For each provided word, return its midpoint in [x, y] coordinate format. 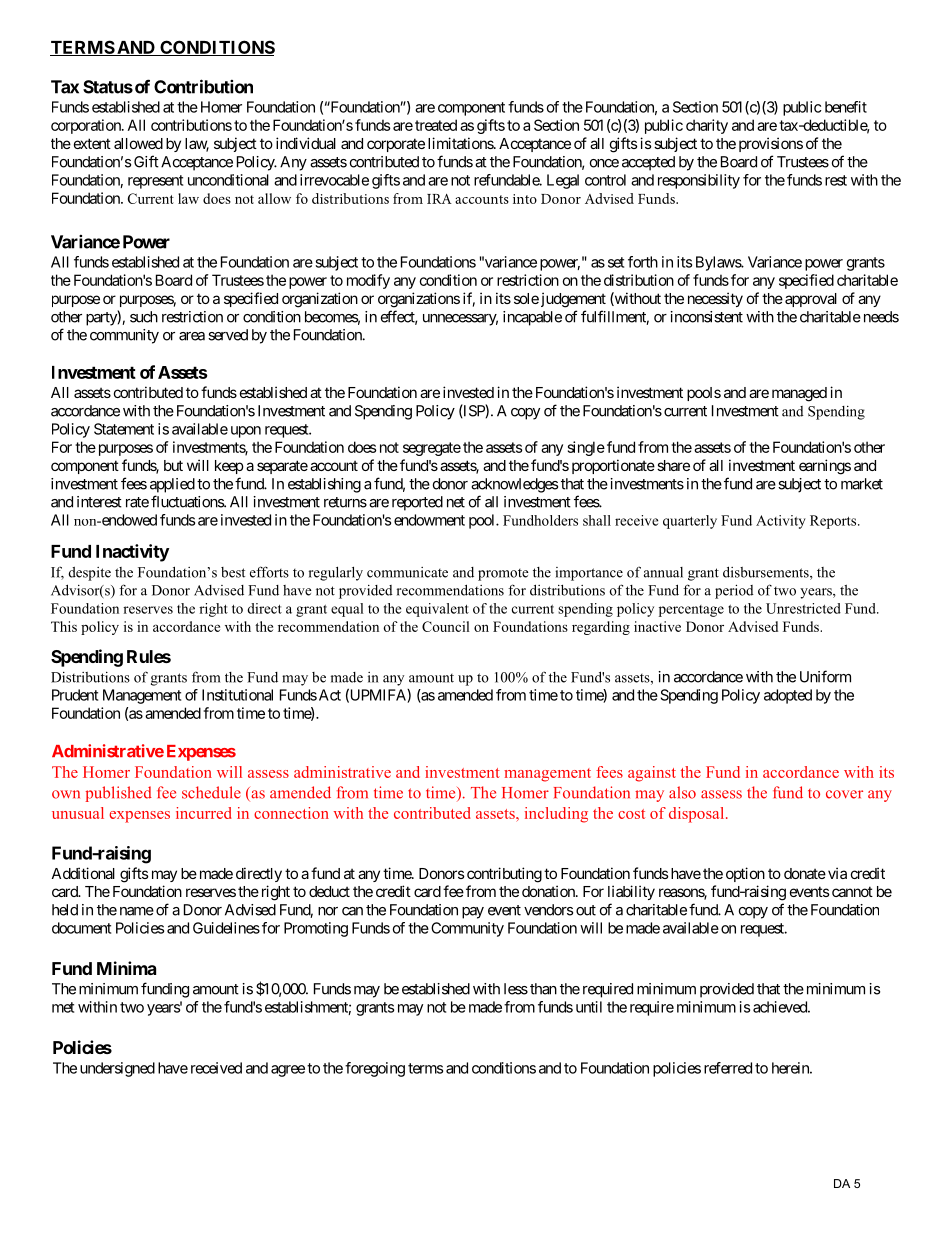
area [192, 336]
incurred [204, 813]
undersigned [117, 1069]
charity [707, 126]
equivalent [437, 610]
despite [89, 574]
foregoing [375, 1069]
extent [92, 143]
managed [799, 394]
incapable [532, 318]
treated [436, 125]
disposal [698, 815]
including [556, 815]
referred [728, 1068]
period [734, 591]
